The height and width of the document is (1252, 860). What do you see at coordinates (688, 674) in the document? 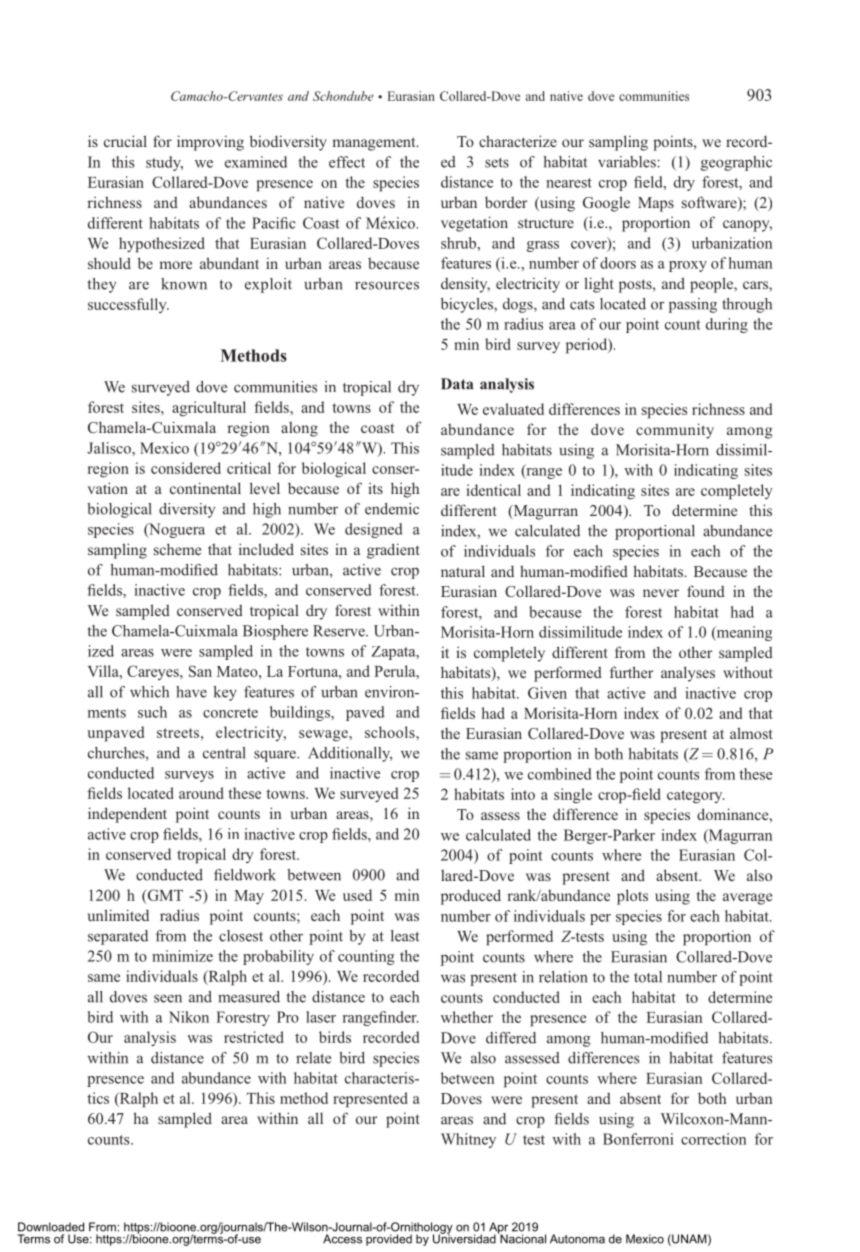
I see `analyses` at bounding box center [688, 674].
